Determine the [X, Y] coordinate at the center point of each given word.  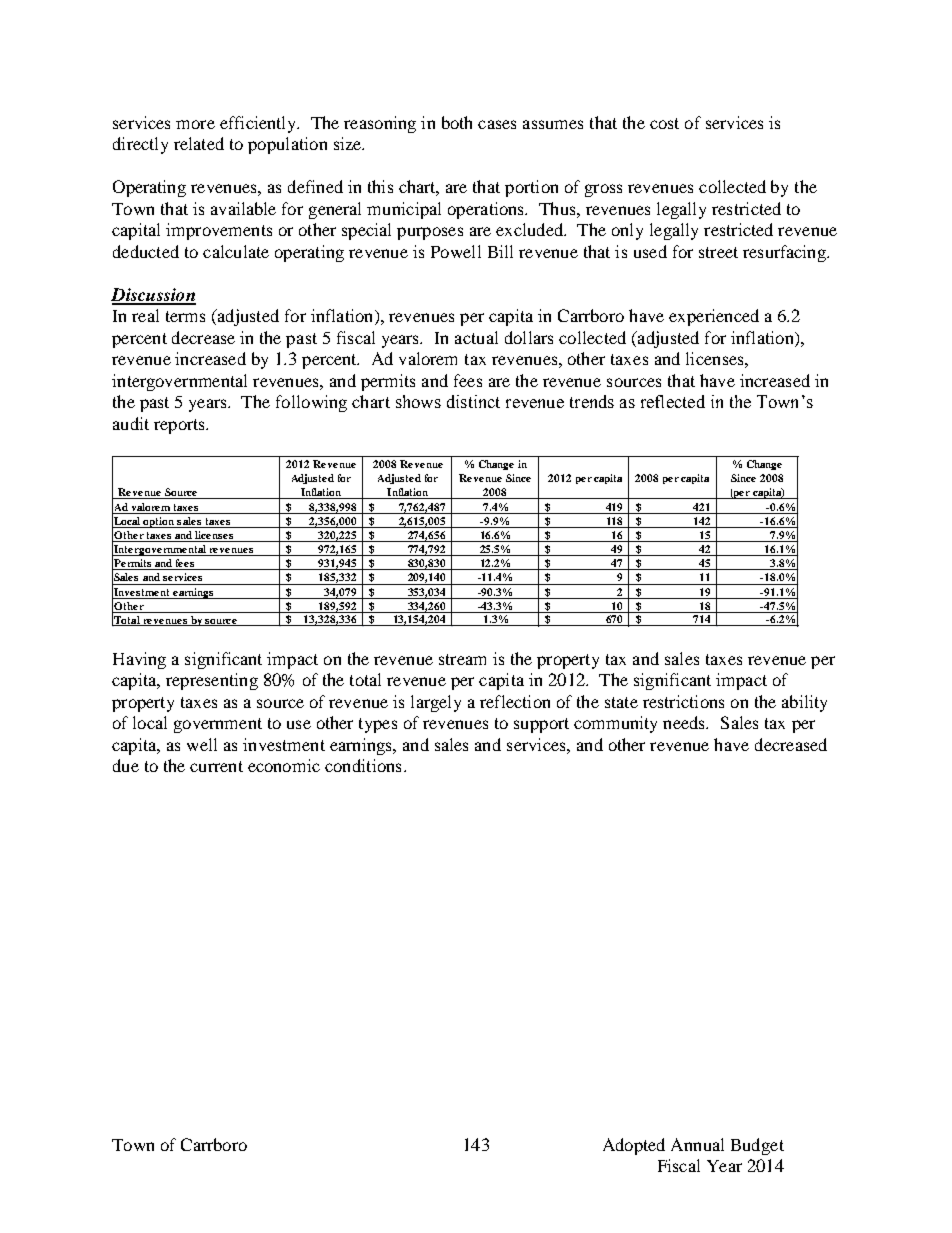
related [199, 143]
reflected [673, 401]
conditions [363, 765]
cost [664, 123]
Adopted [634, 1146]
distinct [473, 401]
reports [180, 426]
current [216, 766]
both [457, 122]
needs [685, 722]
